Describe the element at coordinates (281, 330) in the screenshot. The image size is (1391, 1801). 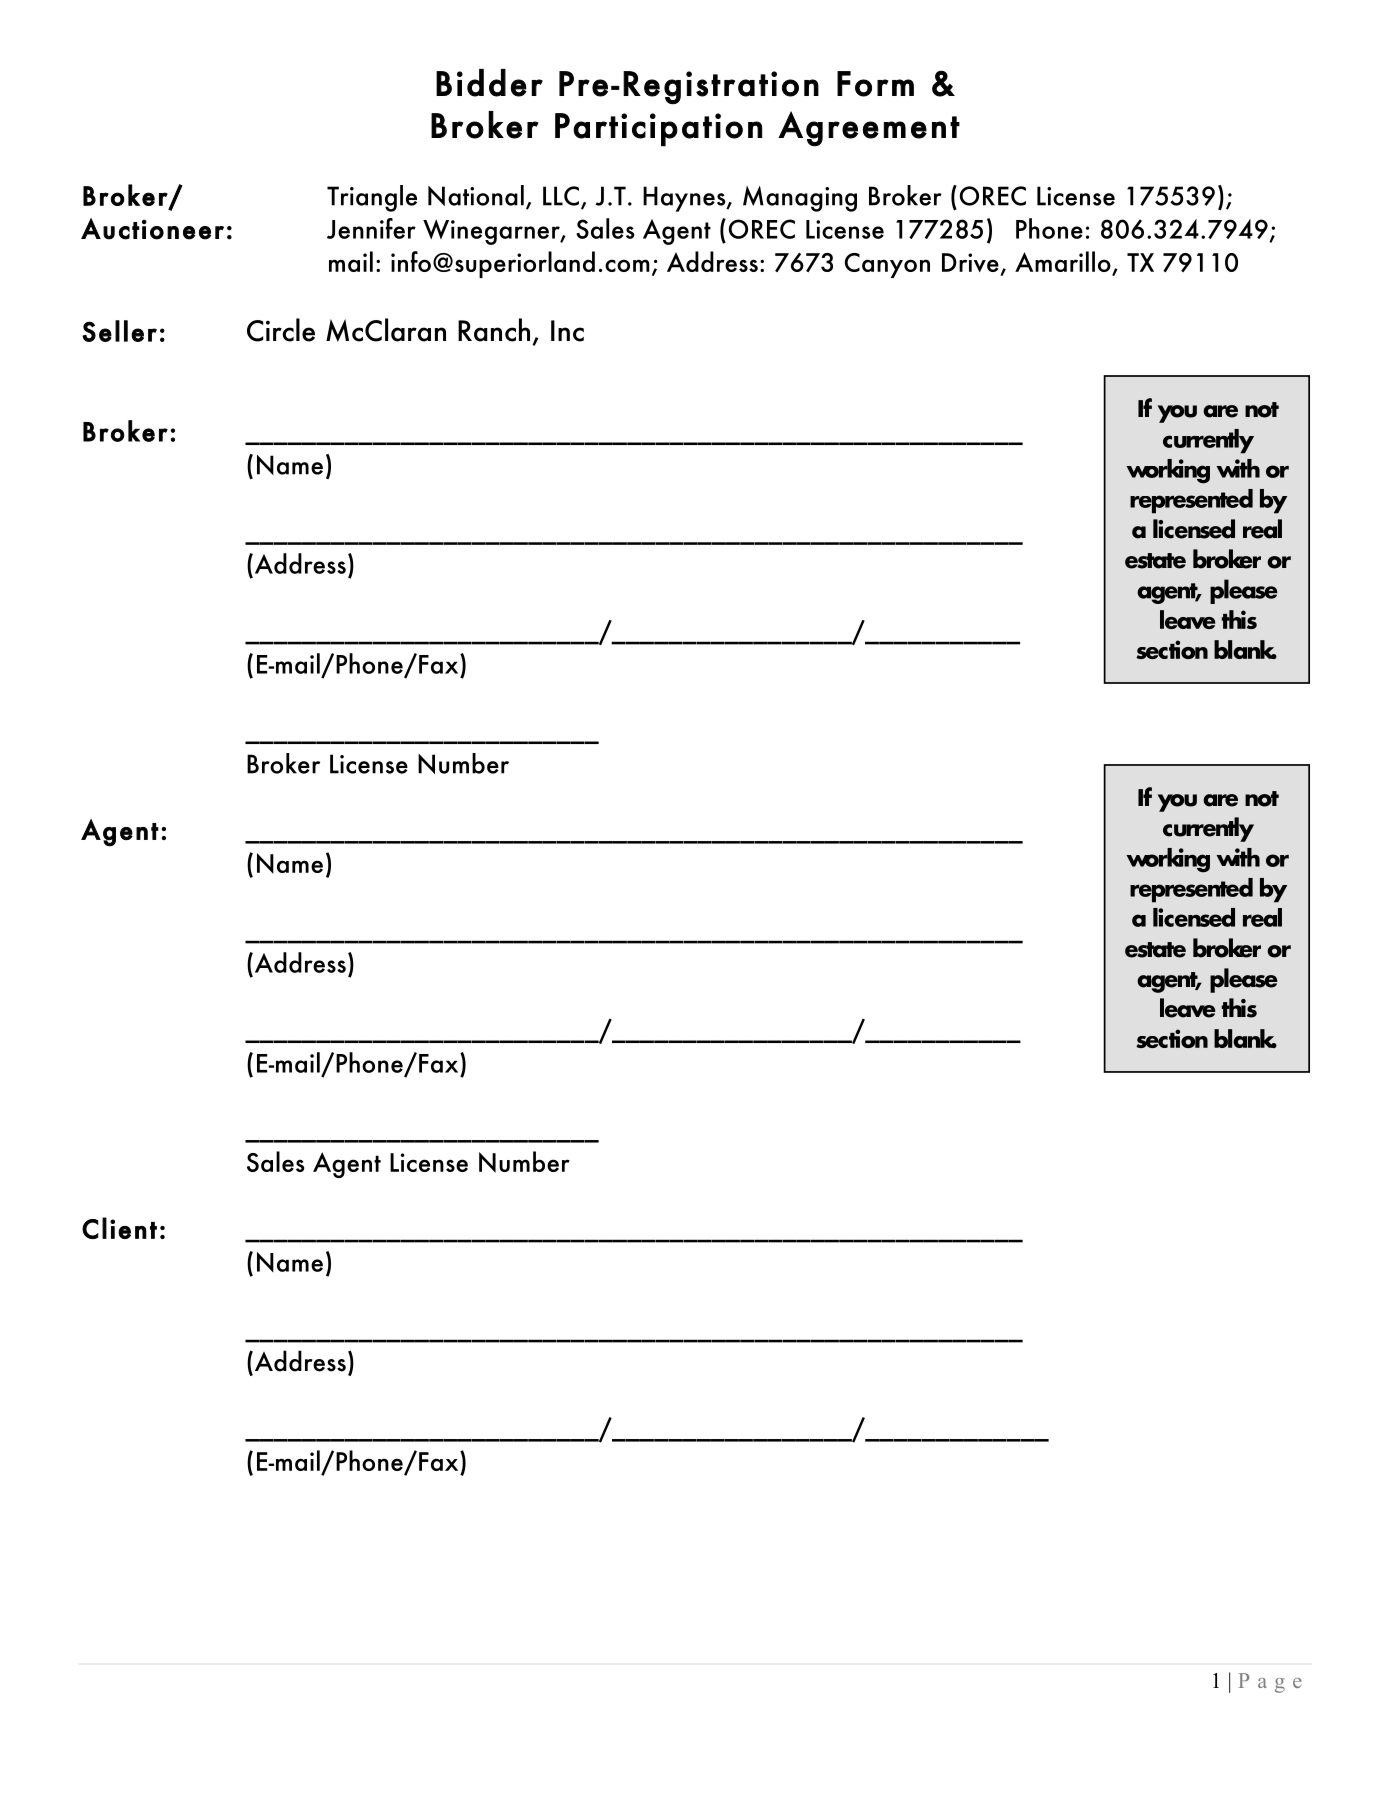
I see `Circle` at that location.
